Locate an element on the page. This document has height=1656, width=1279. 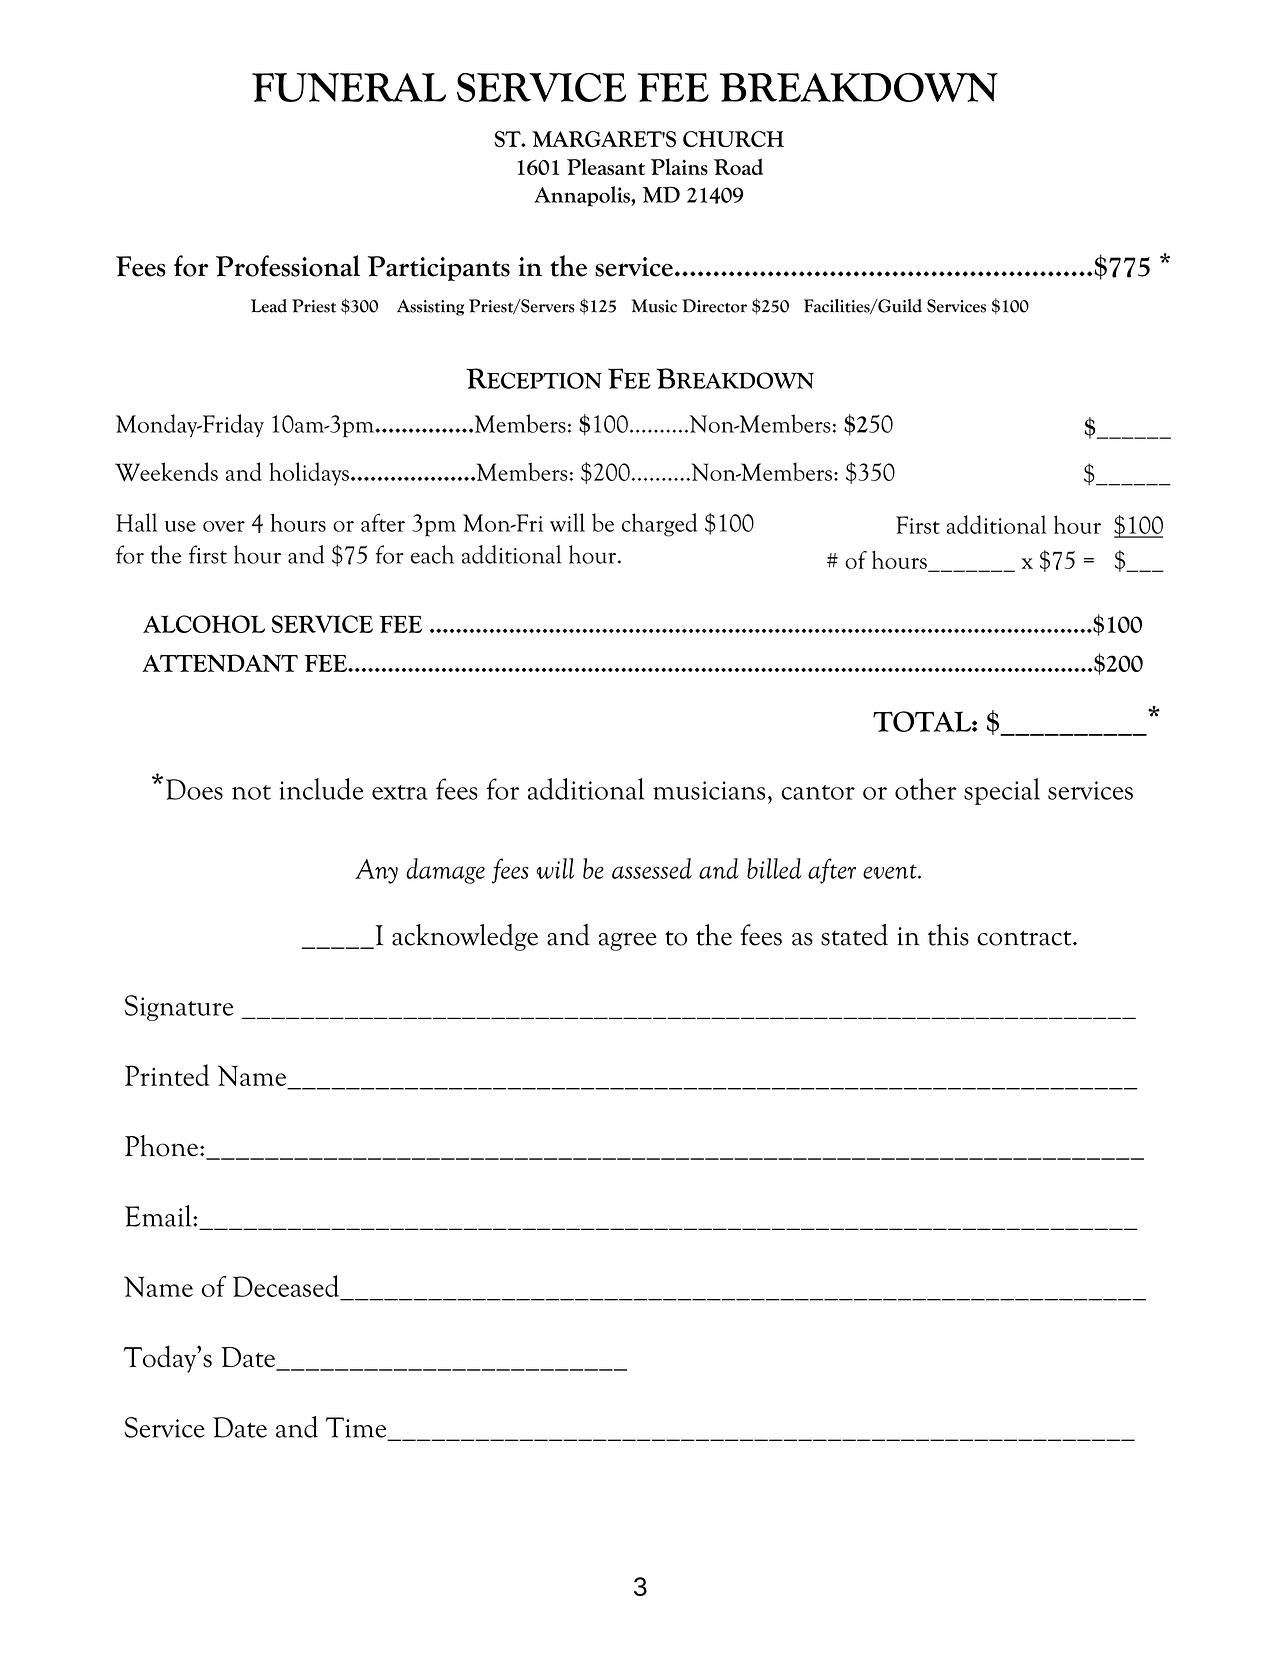
charged is located at coordinates (659, 525).
